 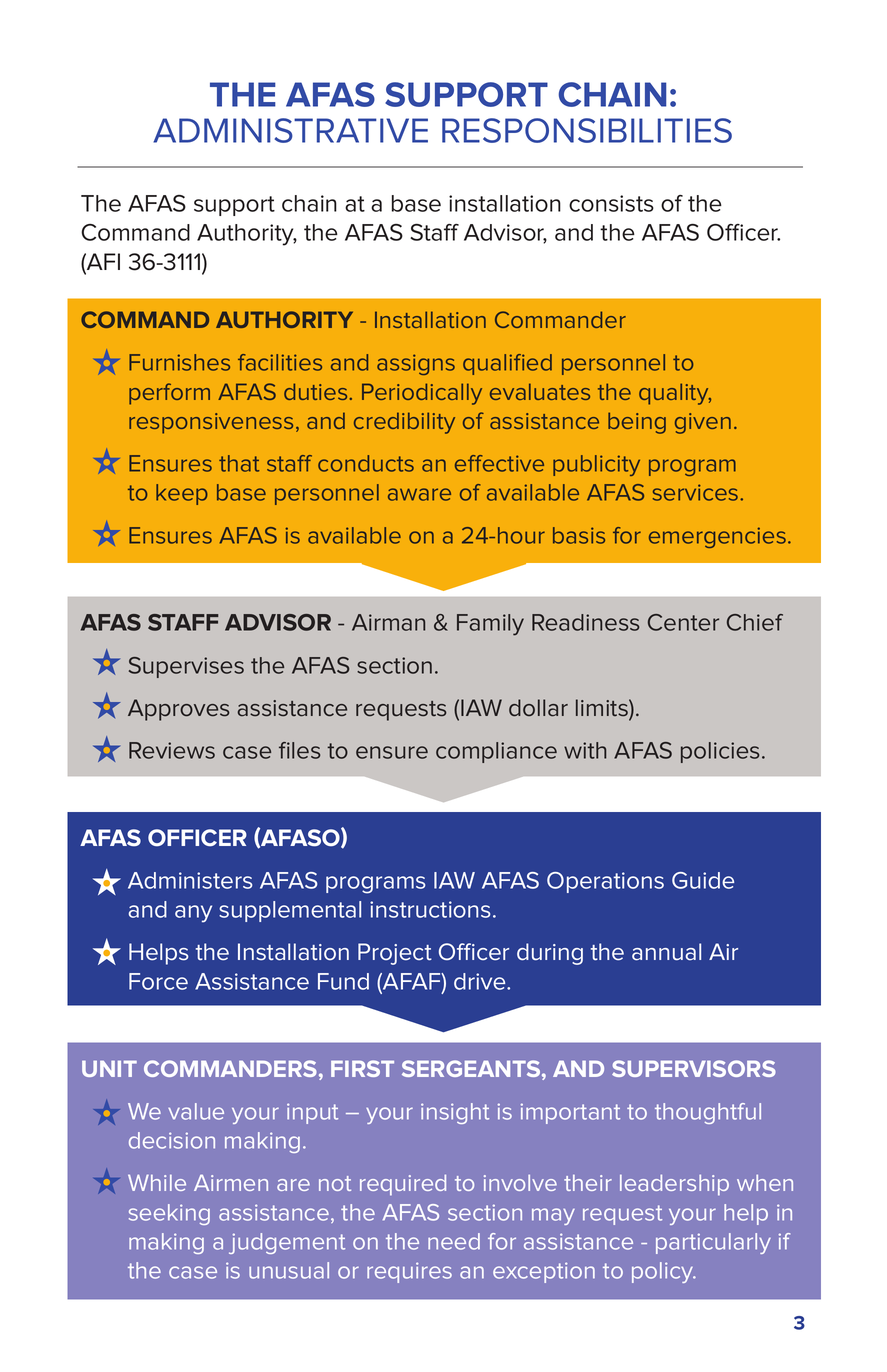 I want to click on policies, so click(x=720, y=752).
